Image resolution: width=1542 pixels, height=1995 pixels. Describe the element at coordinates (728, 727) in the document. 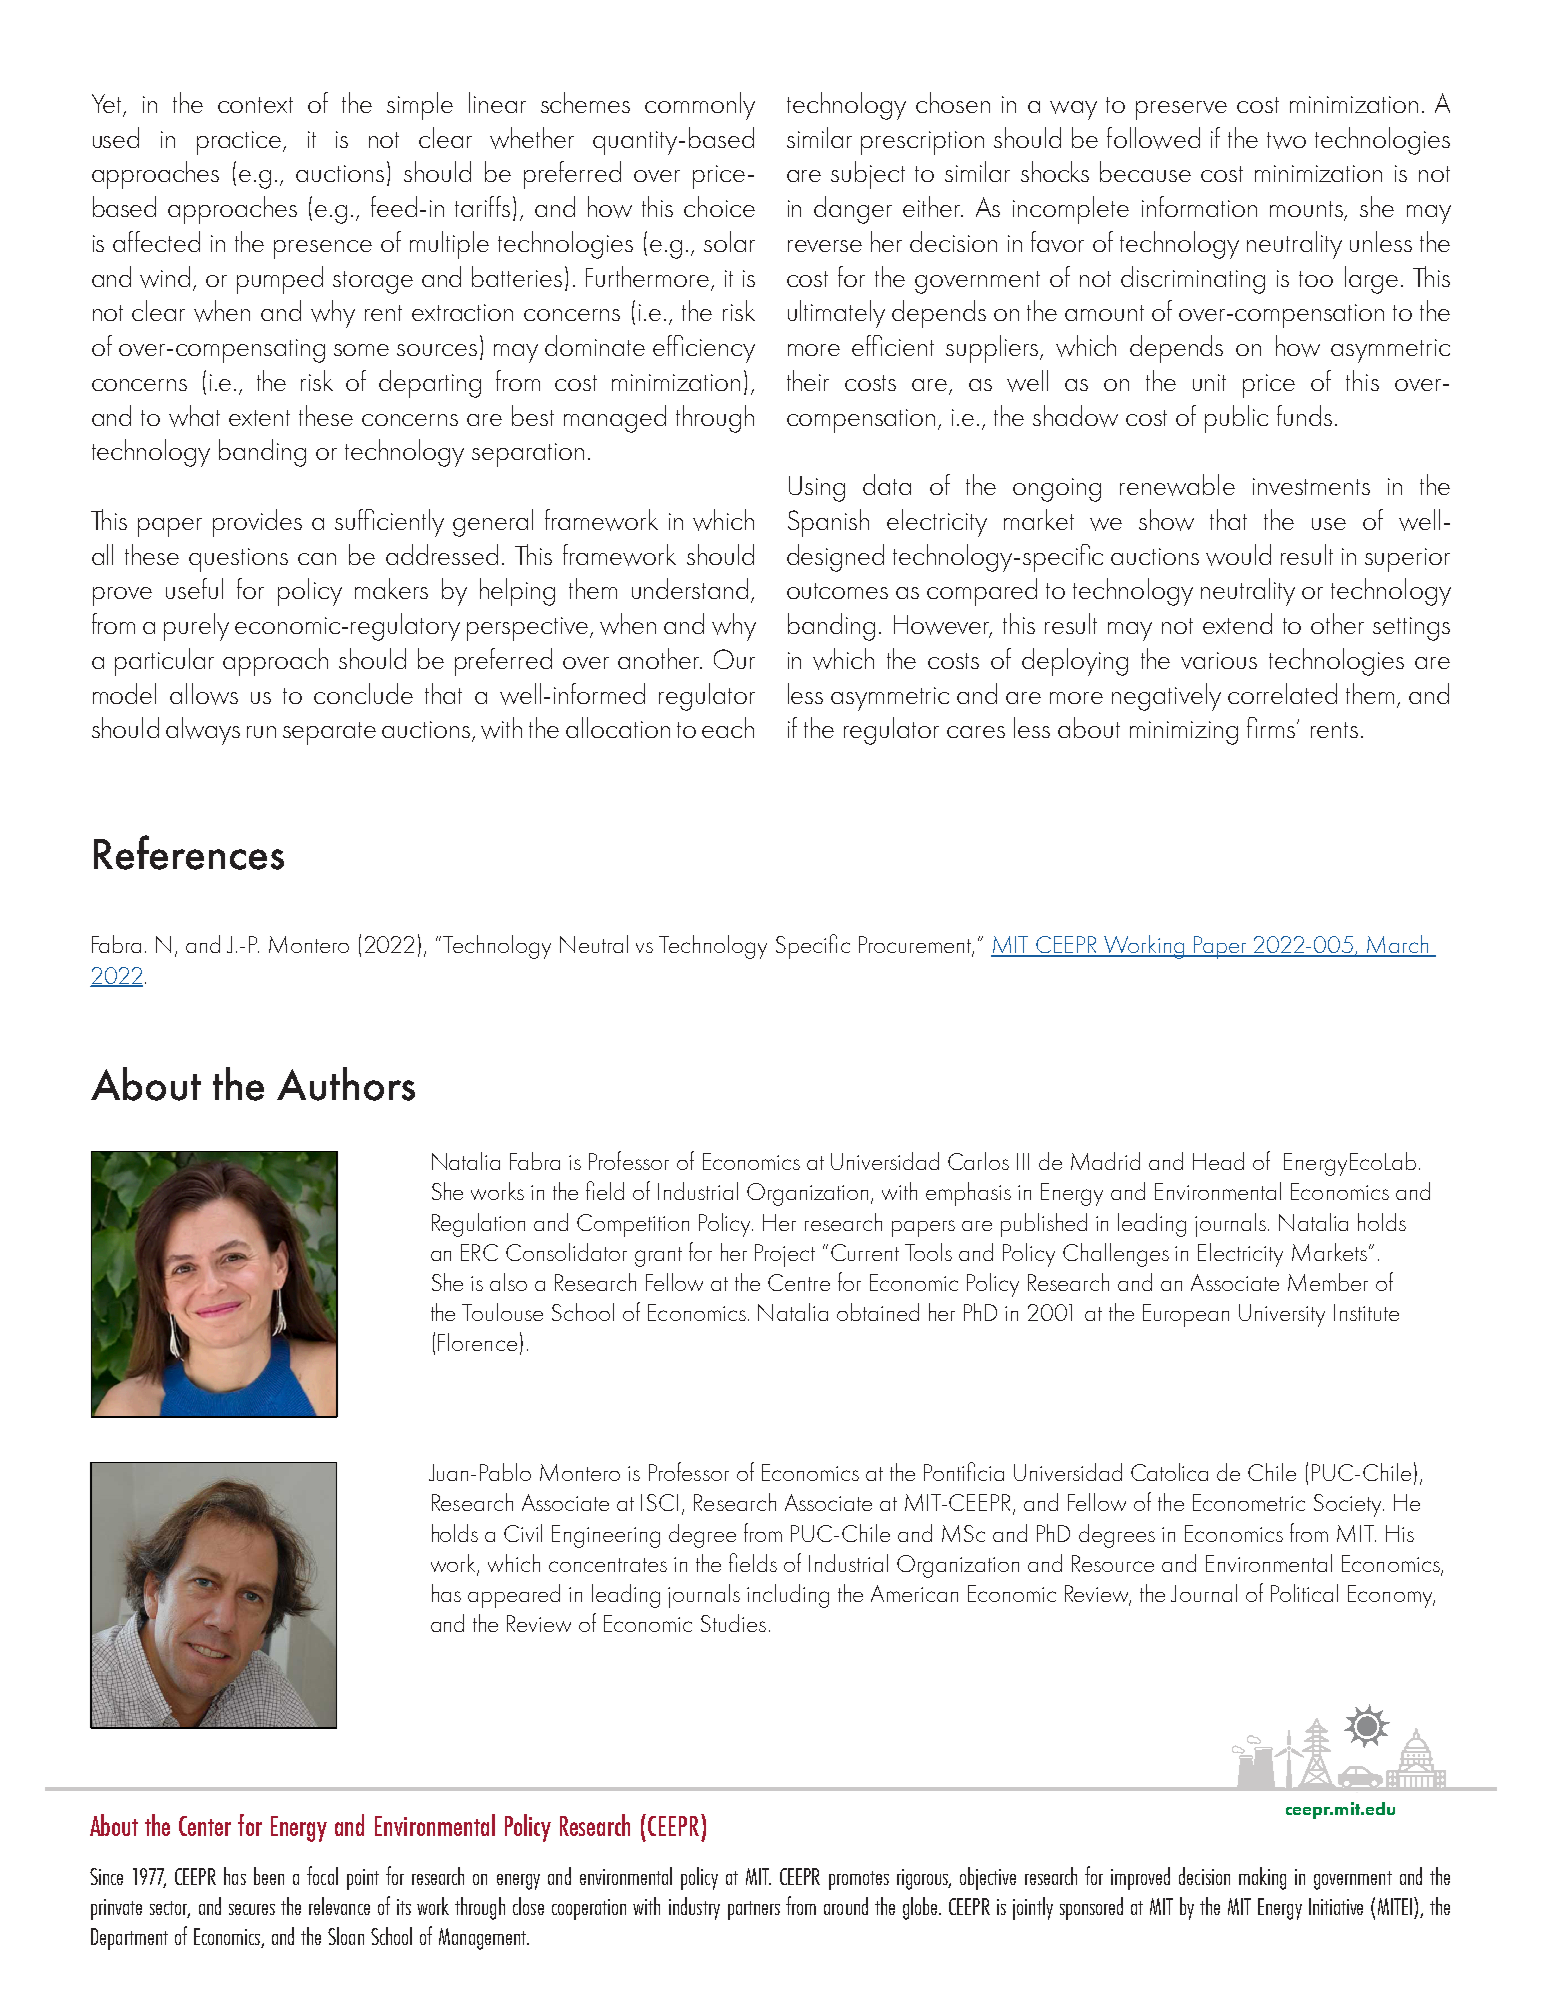

I see `each` at that location.
